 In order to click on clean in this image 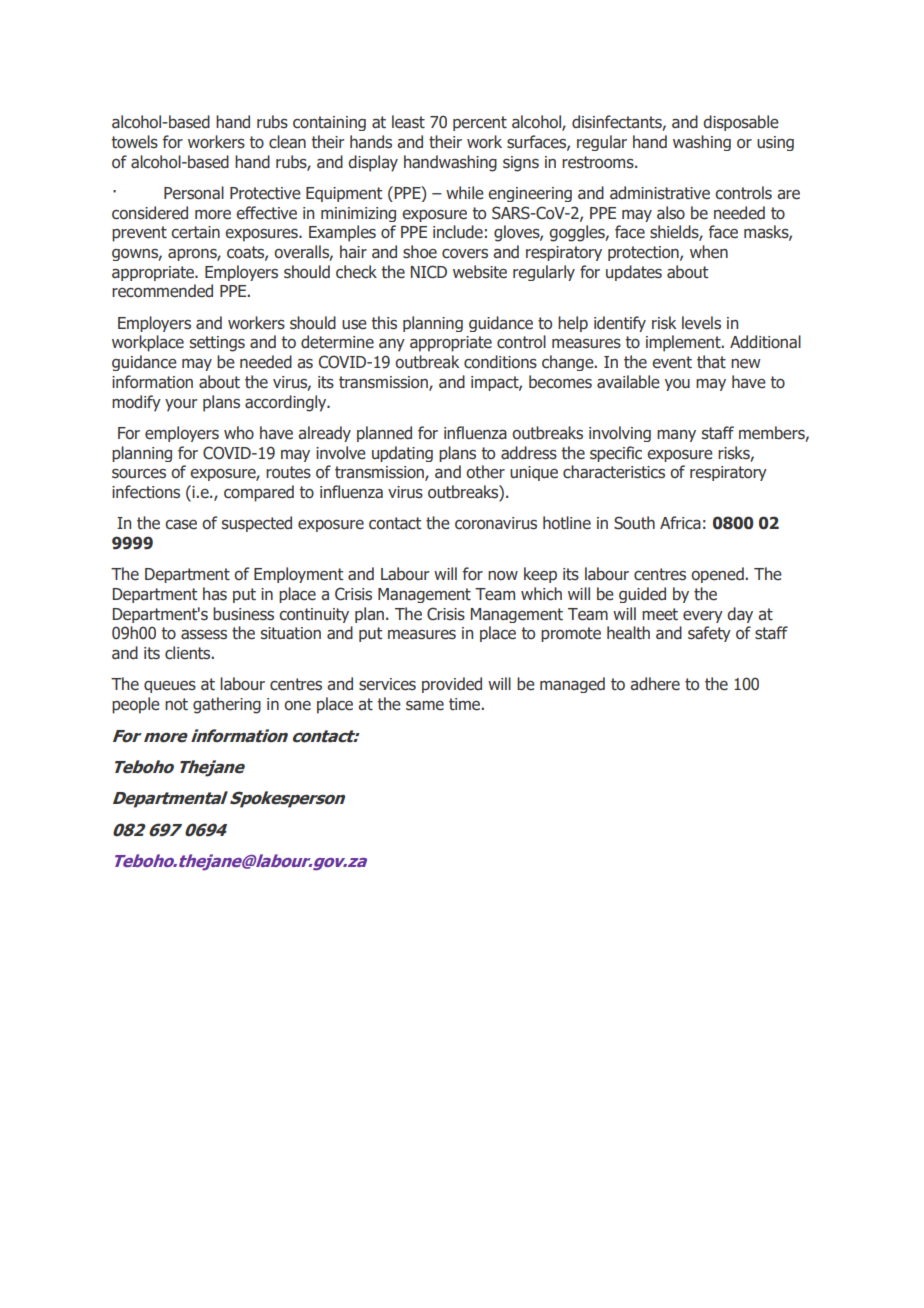, I will do `click(287, 142)`.
